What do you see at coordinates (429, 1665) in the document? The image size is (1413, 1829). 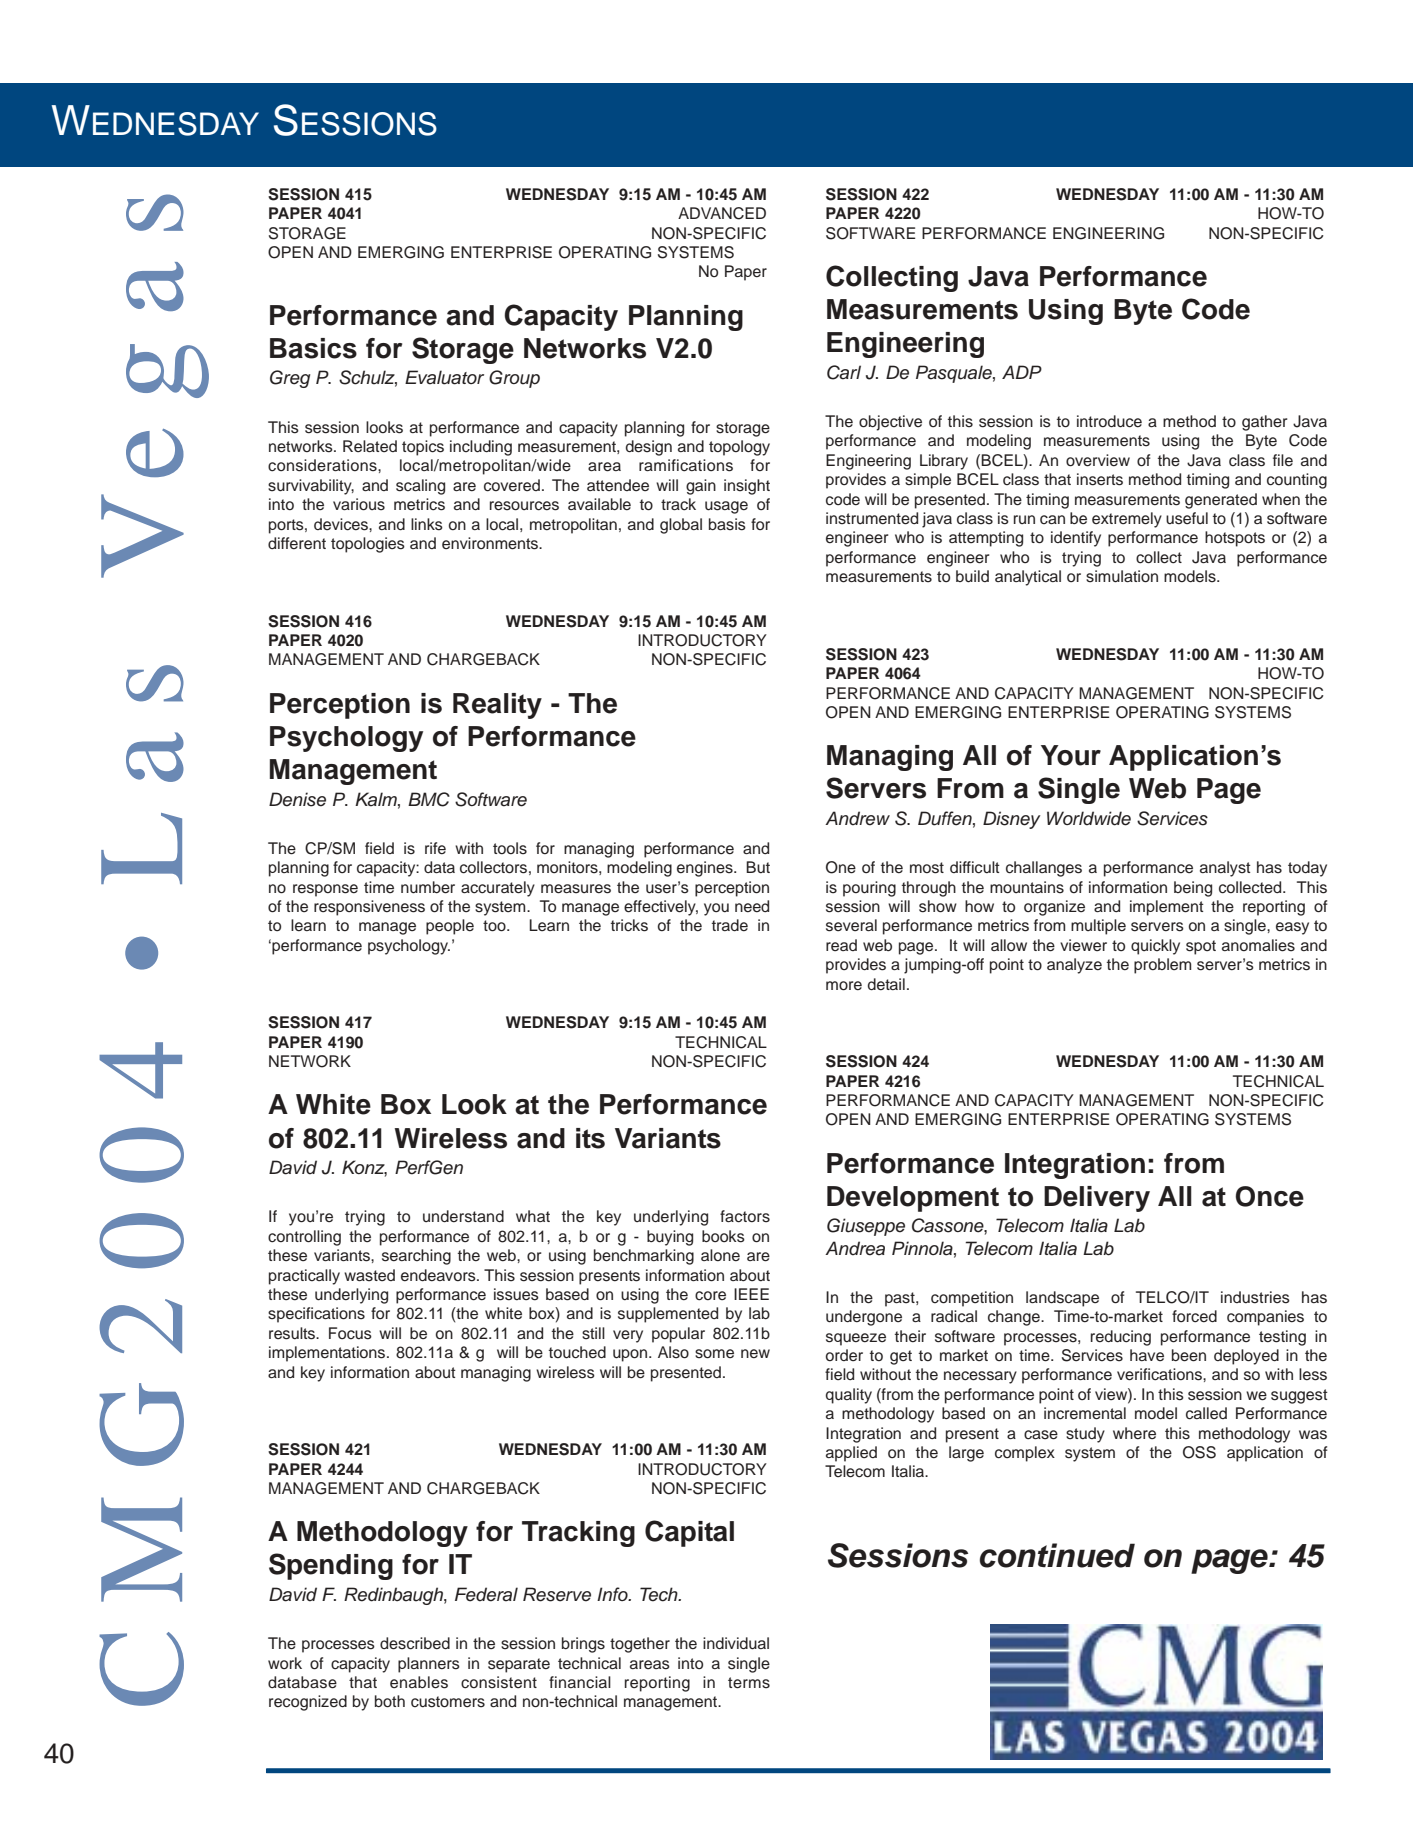 I see `planners` at bounding box center [429, 1665].
